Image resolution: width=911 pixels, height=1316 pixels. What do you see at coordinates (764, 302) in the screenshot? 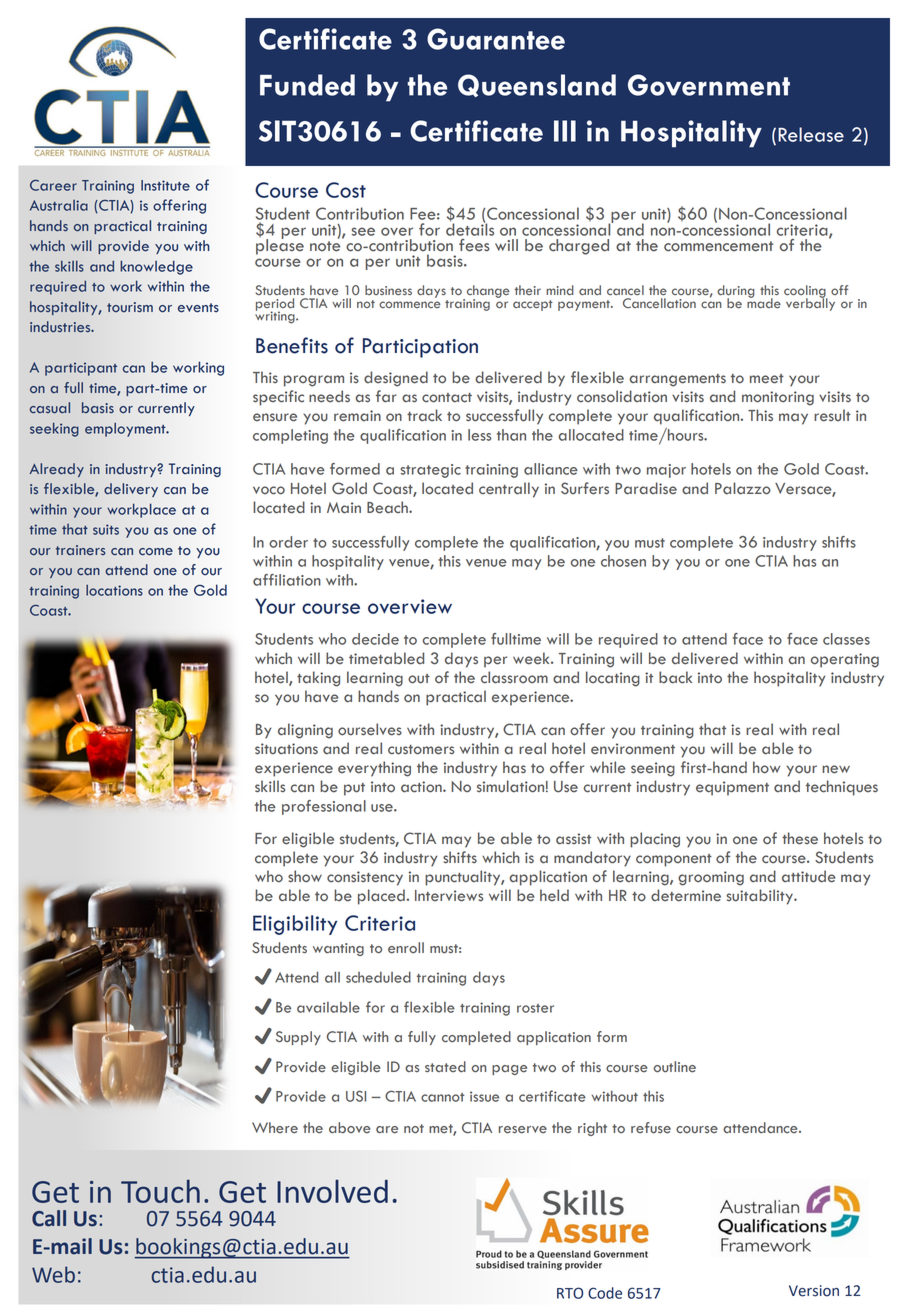
I see `made` at bounding box center [764, 302].
